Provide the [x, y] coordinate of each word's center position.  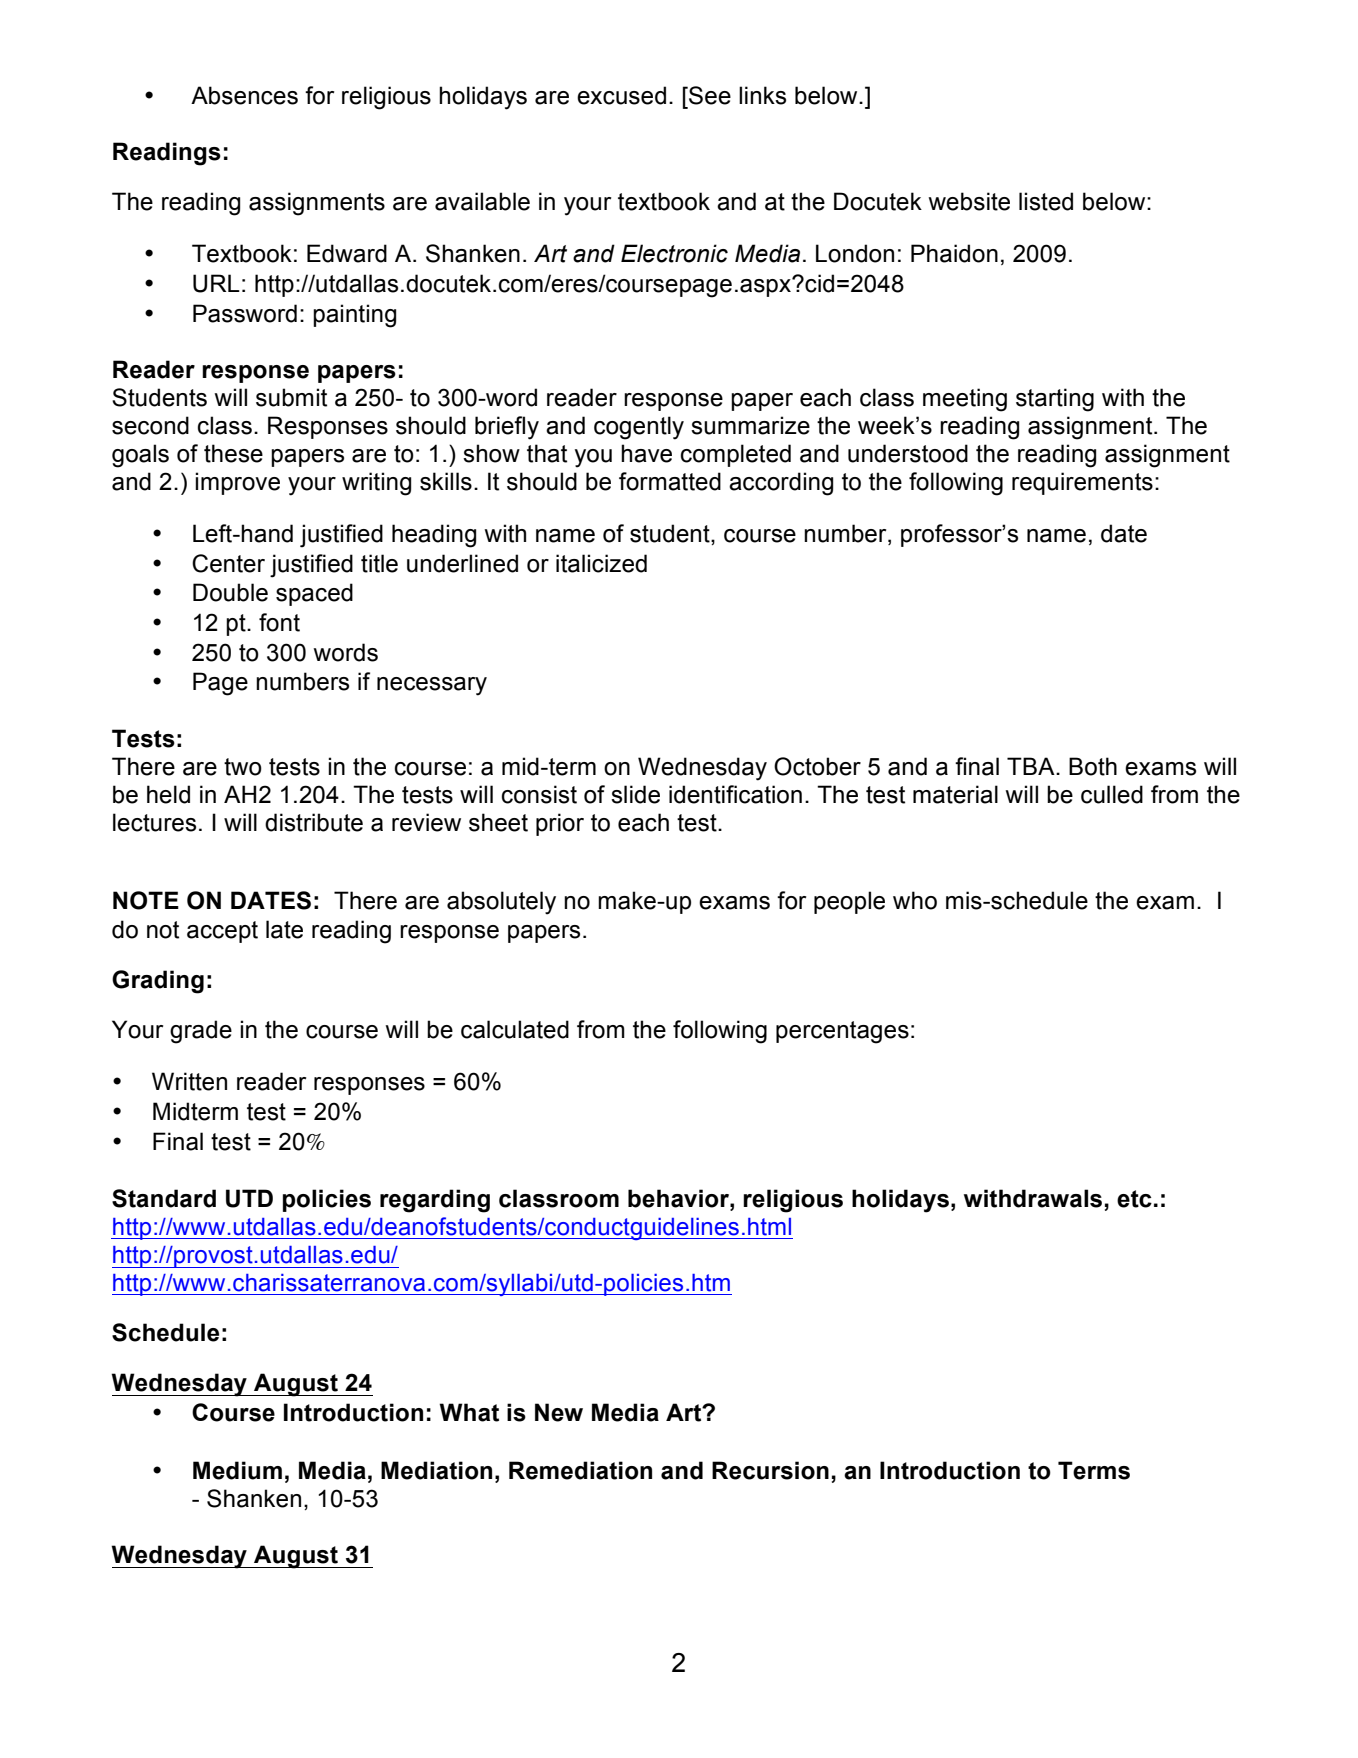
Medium [237, 1470]
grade [201, 1032]
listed [1046, 201]
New [559, 1412]
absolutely [501, 903]
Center [228, 563]
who [915, 900]
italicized [601, 563]
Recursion [770, 1470]
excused [621, 95]
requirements [1082, 483]
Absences [244, 95]
